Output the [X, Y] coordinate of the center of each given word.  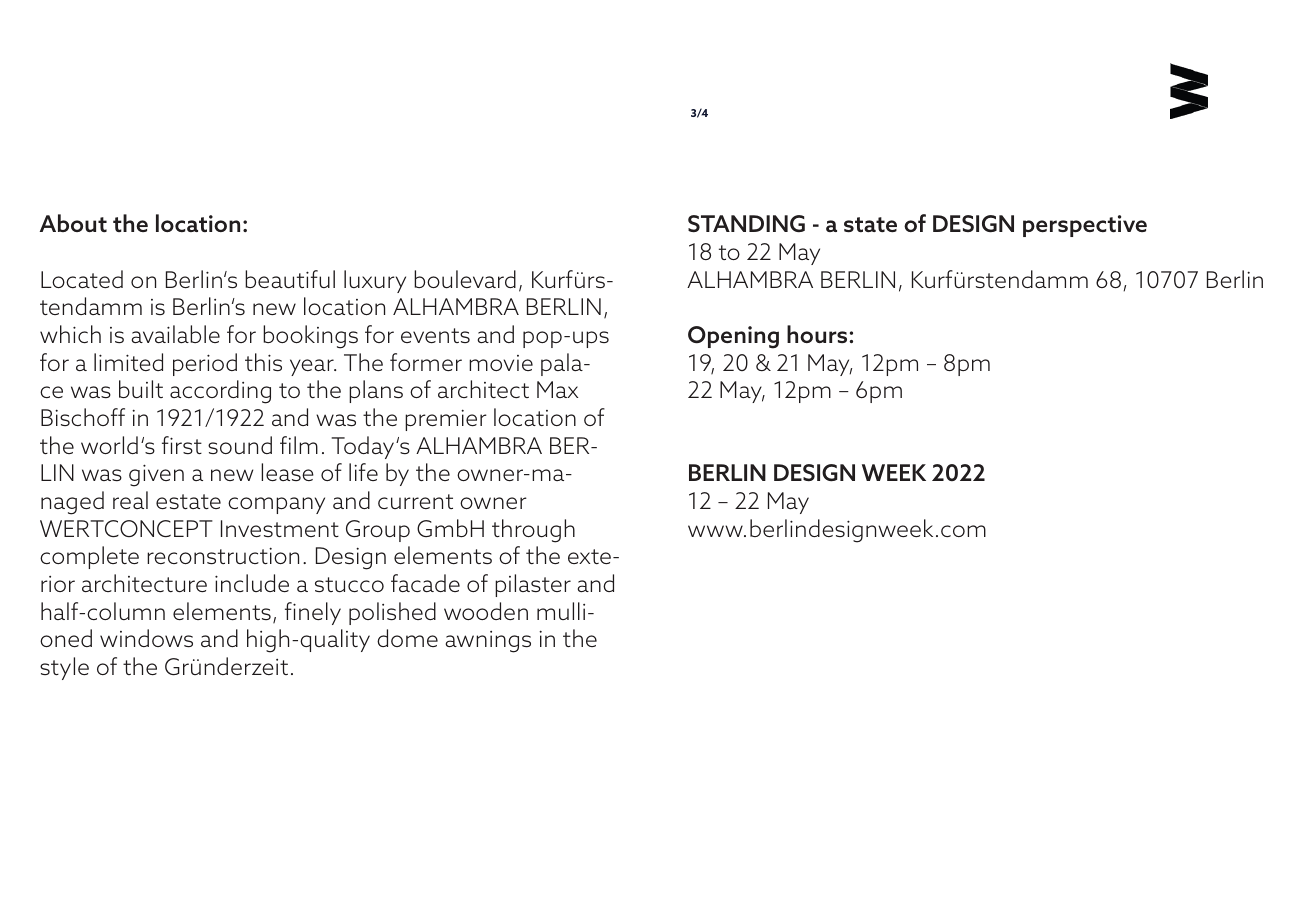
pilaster [533, 585]
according [220, 392]
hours [818, 334]
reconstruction [223, 556]
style [64, 668]
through [533, 531]
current [415, 501]
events [435, 335]
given [156, 475]
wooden [486, 611]
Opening [733, 337]
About [73, 223]
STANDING [746, 223]
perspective [1085, 226]
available [175, 334]
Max [557, 389]
